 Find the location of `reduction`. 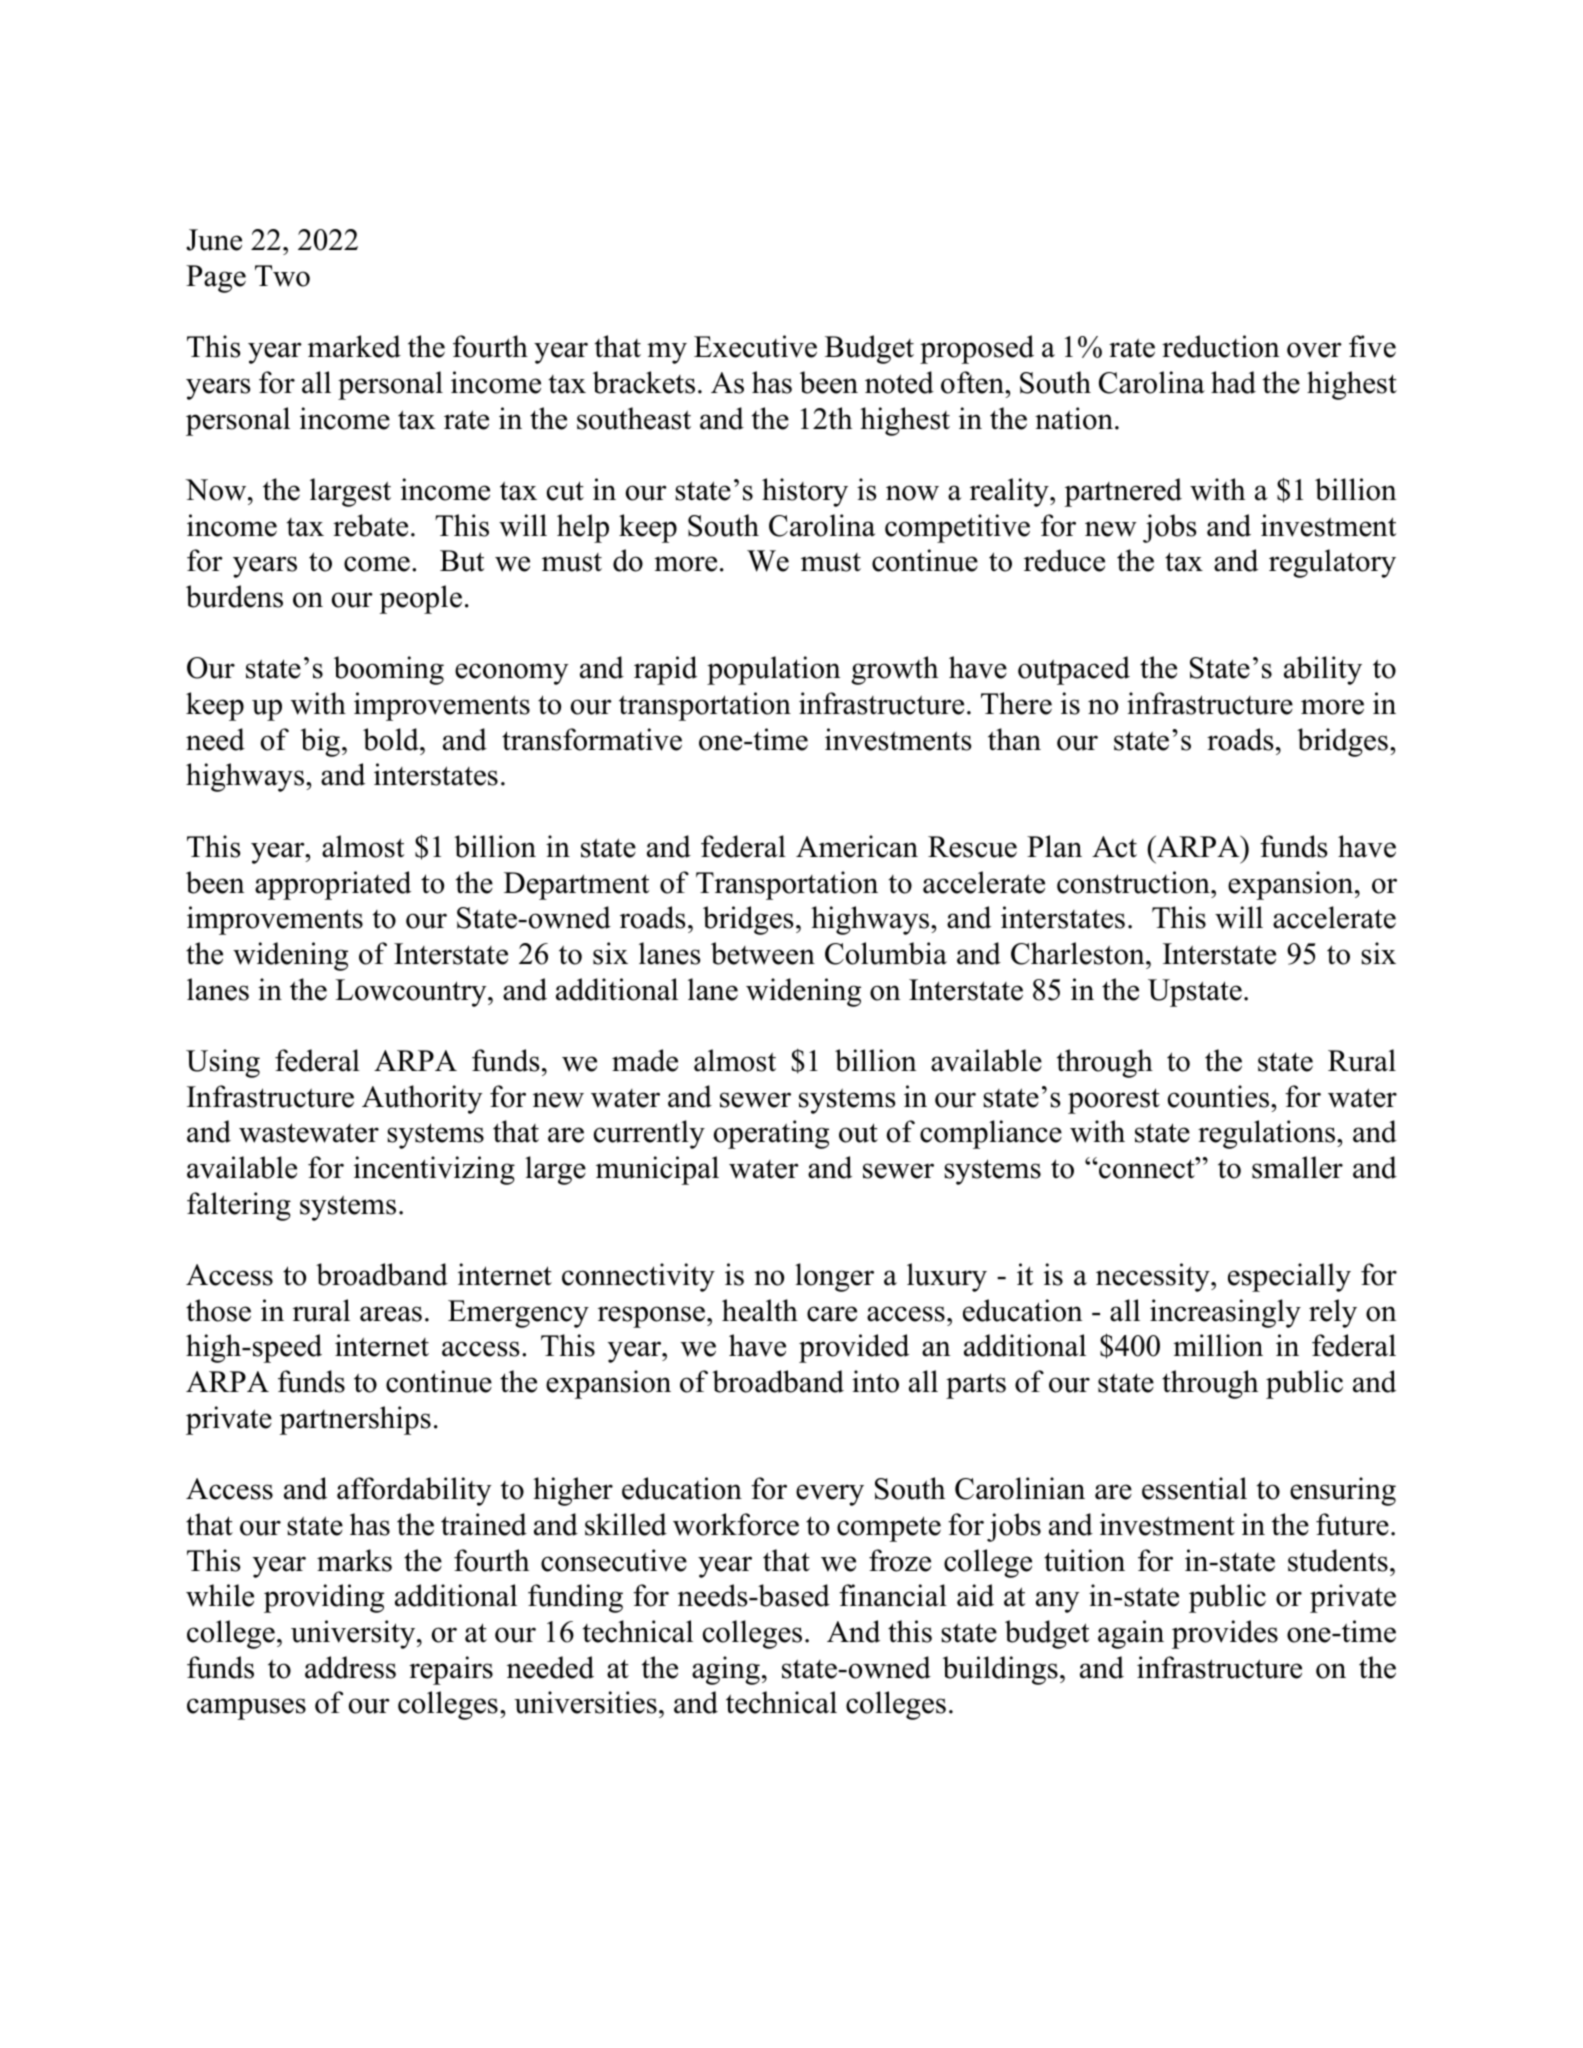

reduction is located at coordinates (1221, 346).
